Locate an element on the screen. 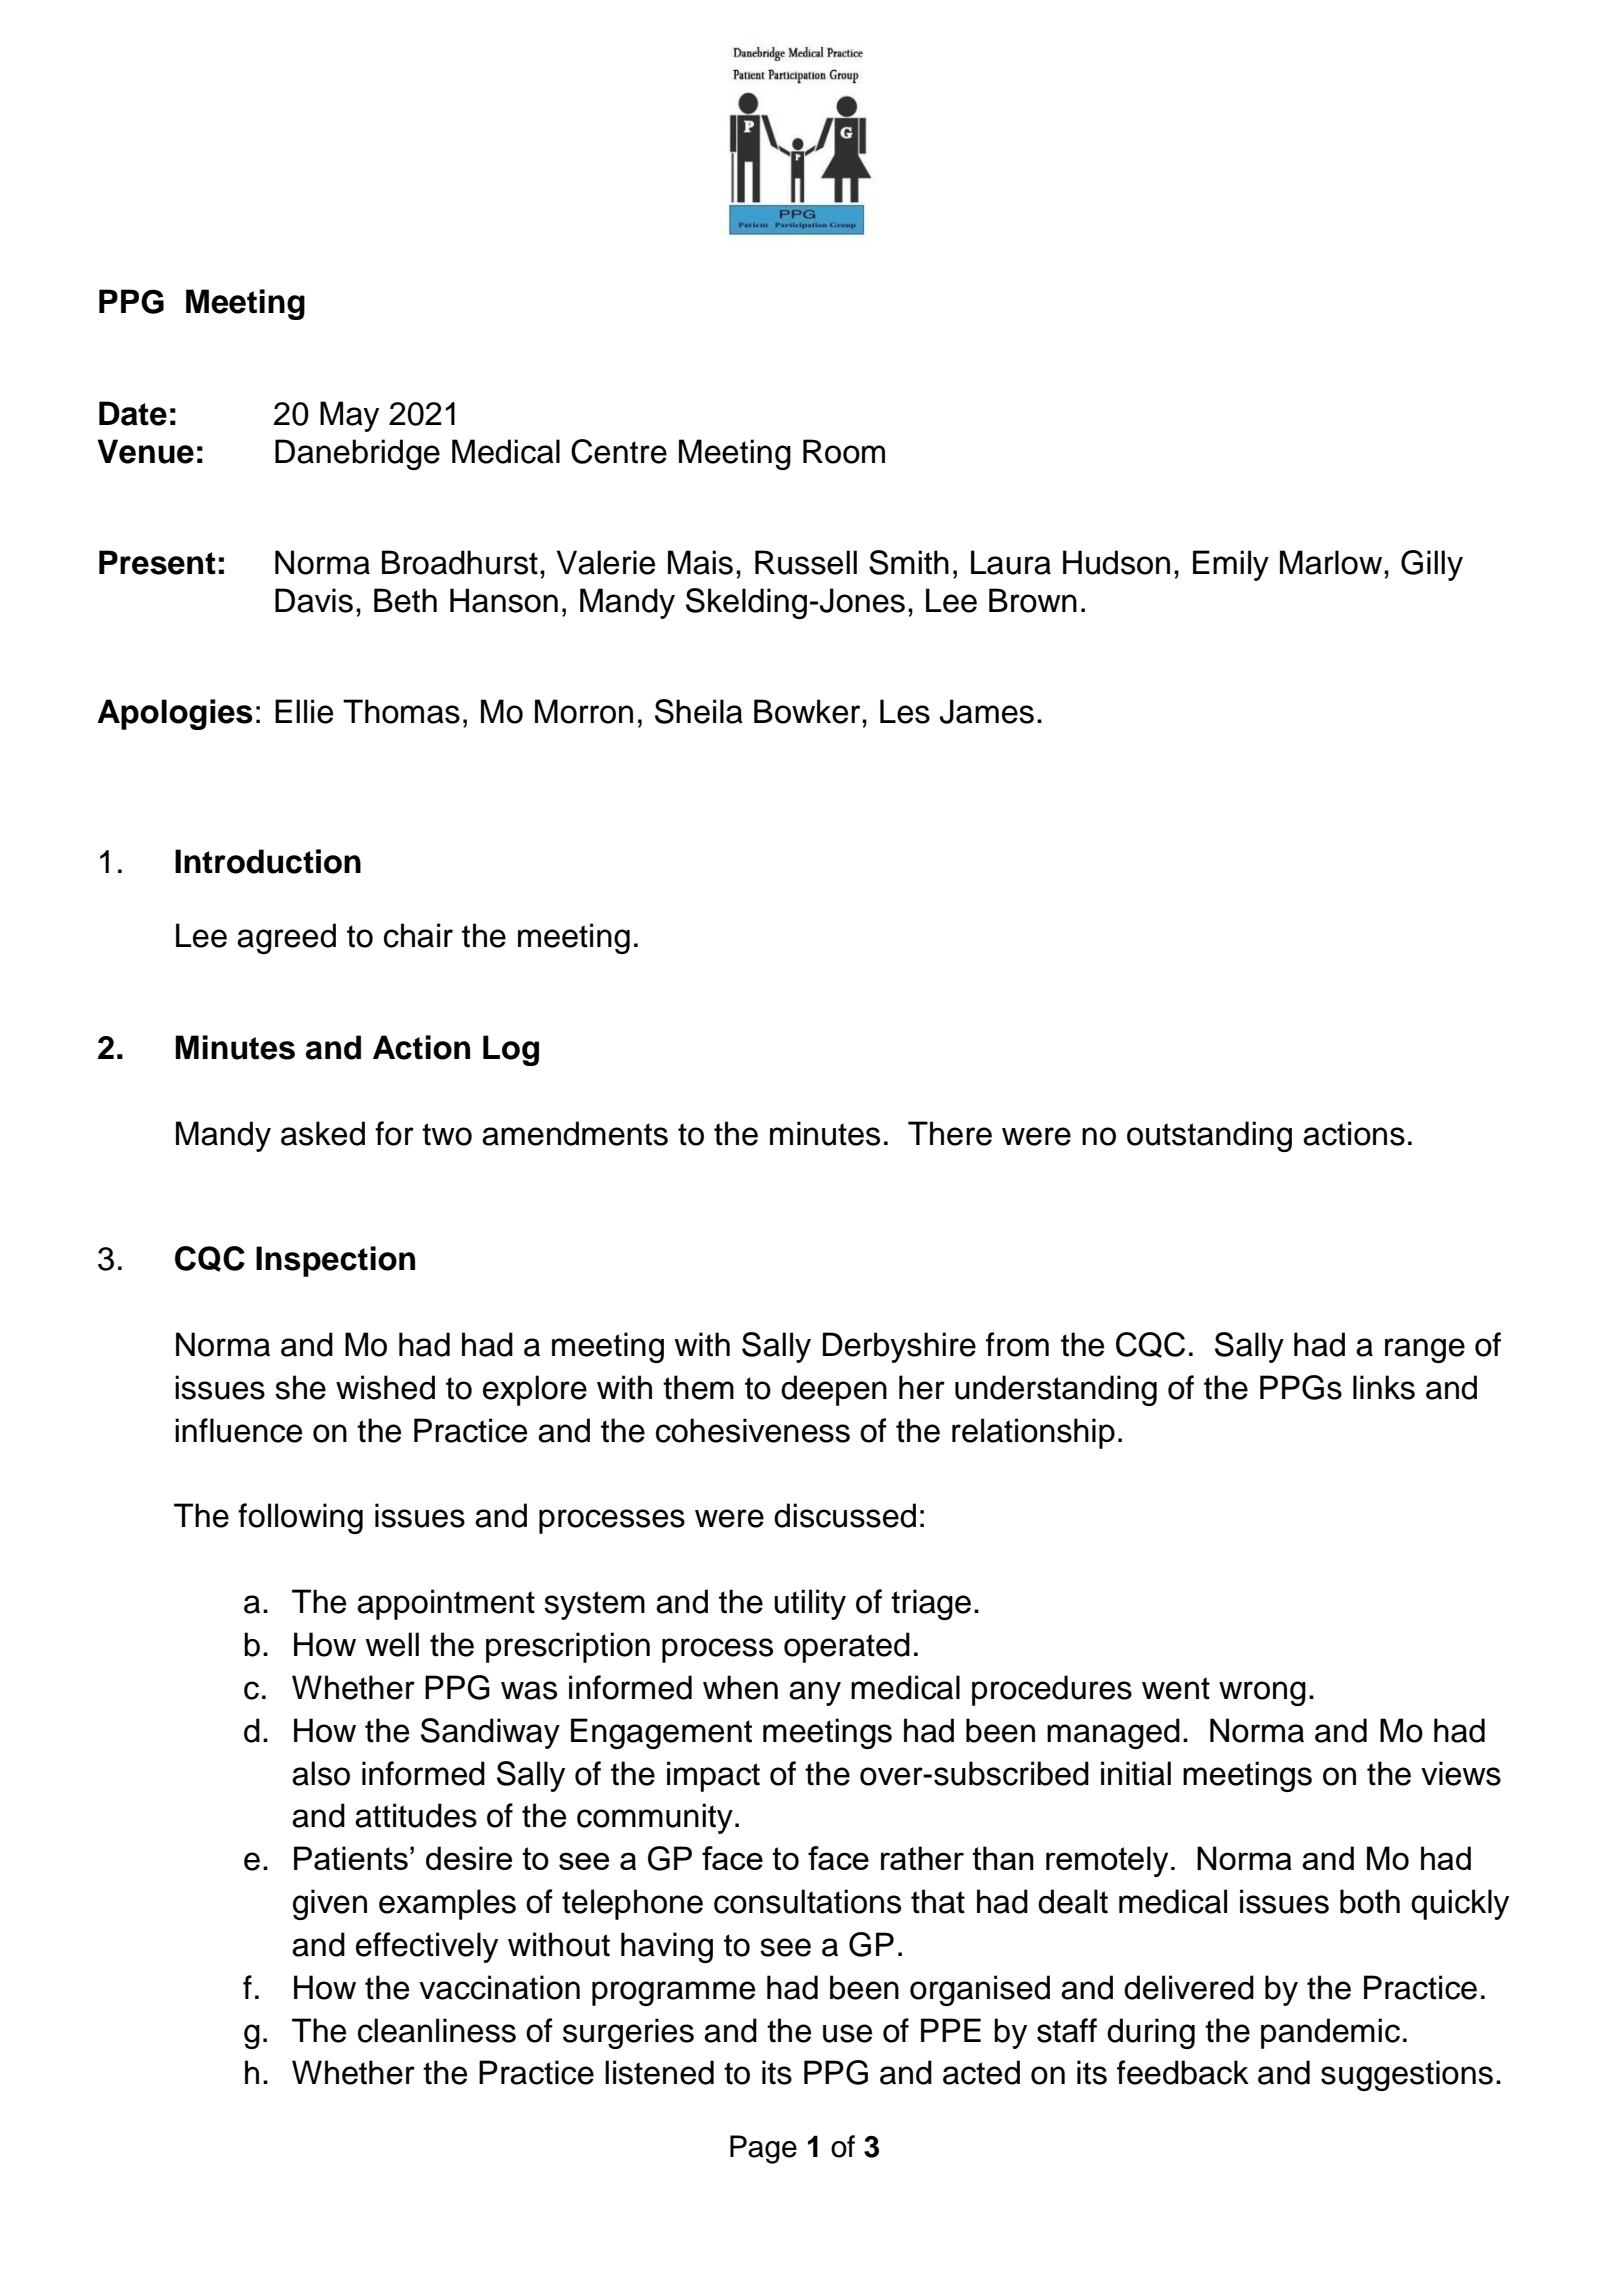 The height and width of the screenshot is (2274, 1608). Derbyshire is located at coordinates (899, 1347).
